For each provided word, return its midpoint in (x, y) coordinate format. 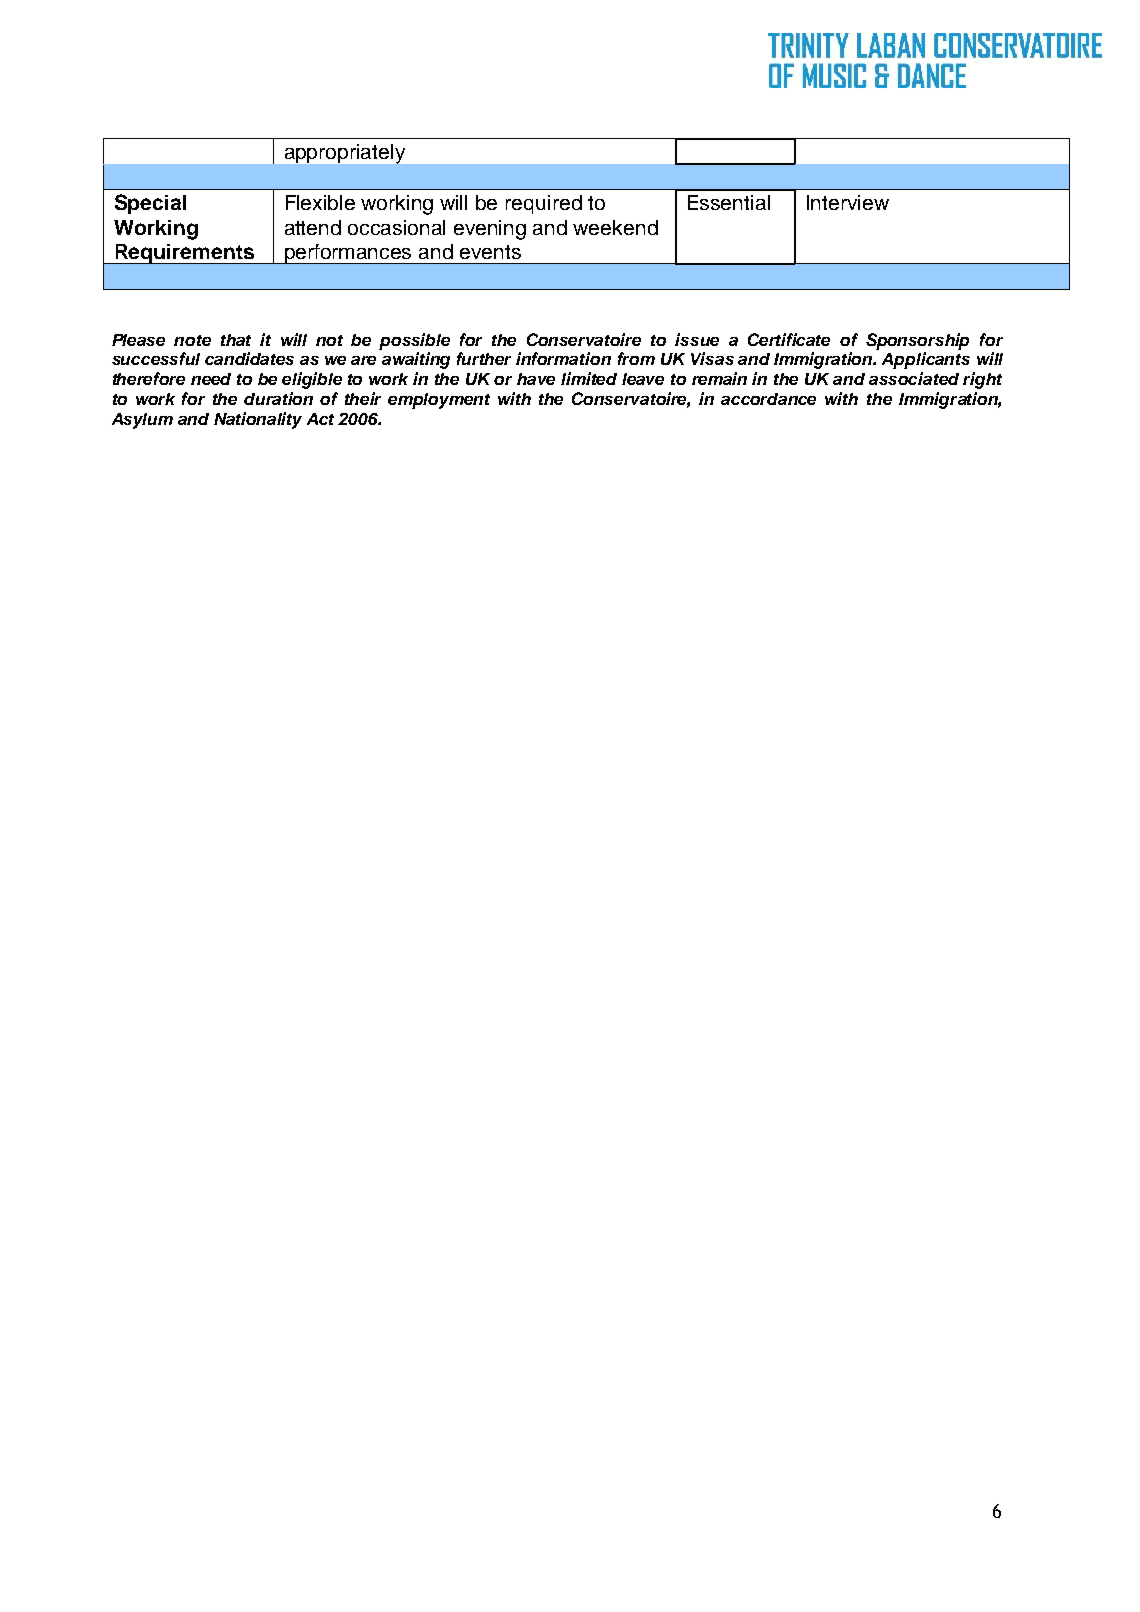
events (490, 252)
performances (348, 254)
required (544, 204)
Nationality (258, 420)
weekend (615, 227)
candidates (249, 358)
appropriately (345, 154)
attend (313, 227)
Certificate (789, 339)
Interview (848, 202)
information (563, 358)
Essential (729, 202)
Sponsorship (917, 341)
